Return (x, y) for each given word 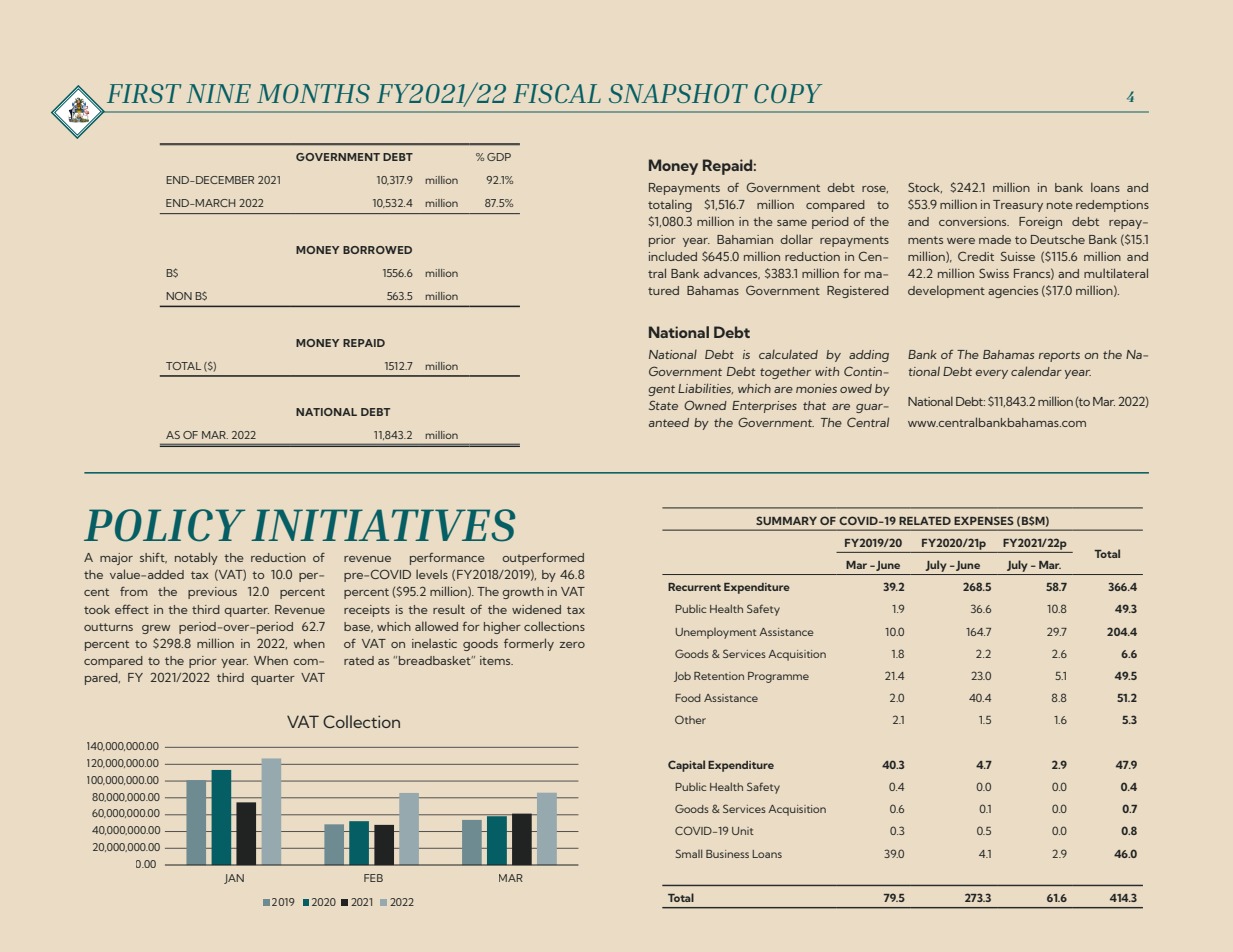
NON (179, 296)
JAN (234, 879)
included (673, 256)
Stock (925, 187)
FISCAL (557, 93)
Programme (778, 677)
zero (572, 645)
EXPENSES (984, 520)
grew (156, 629)
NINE (218, 93)
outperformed (543, 559)
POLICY (164, 525)
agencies (1013, 292)
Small (689, 853)
